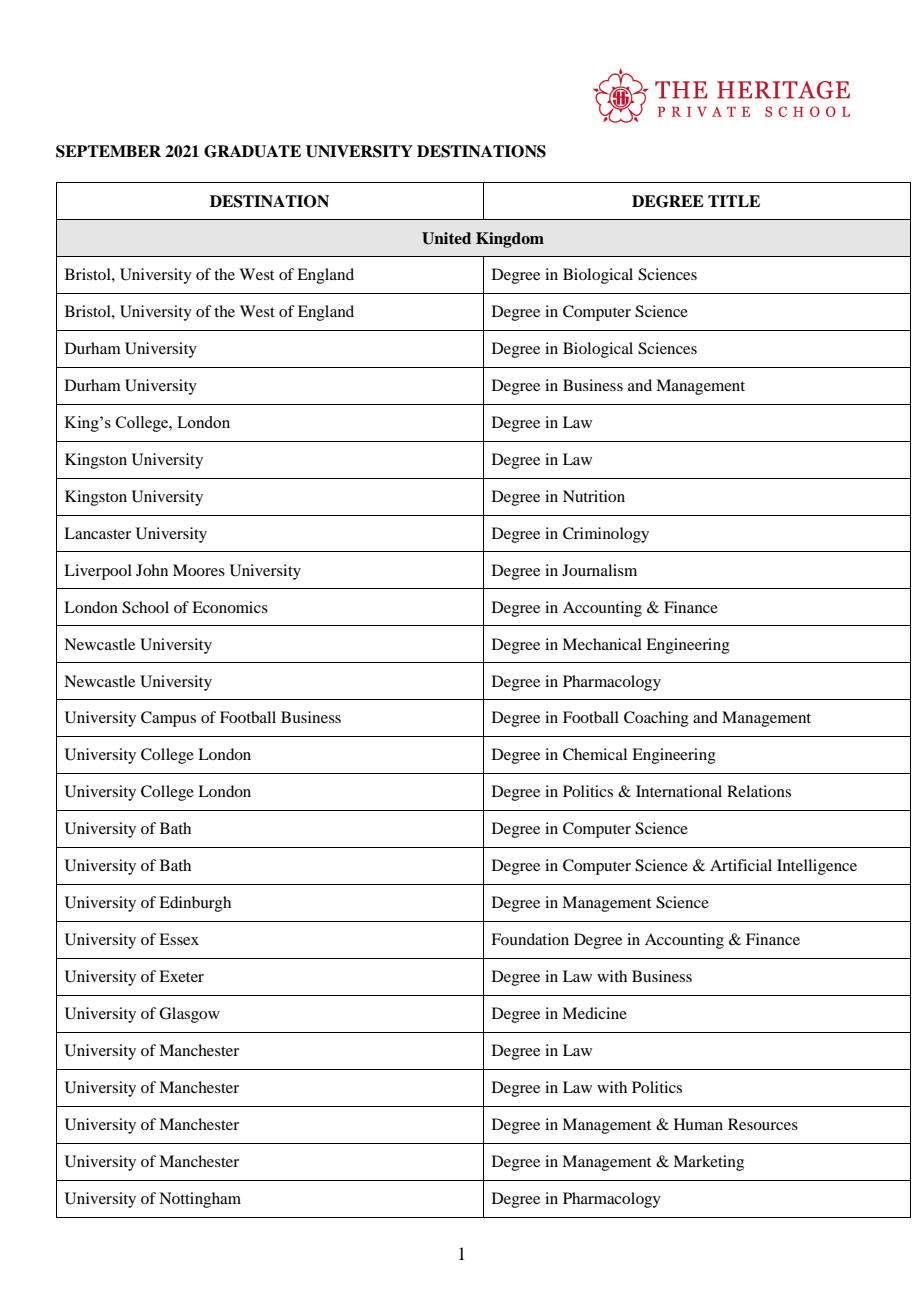 This image has height=1308, width=924. I want to click on Criminology, so click(606, 535).
